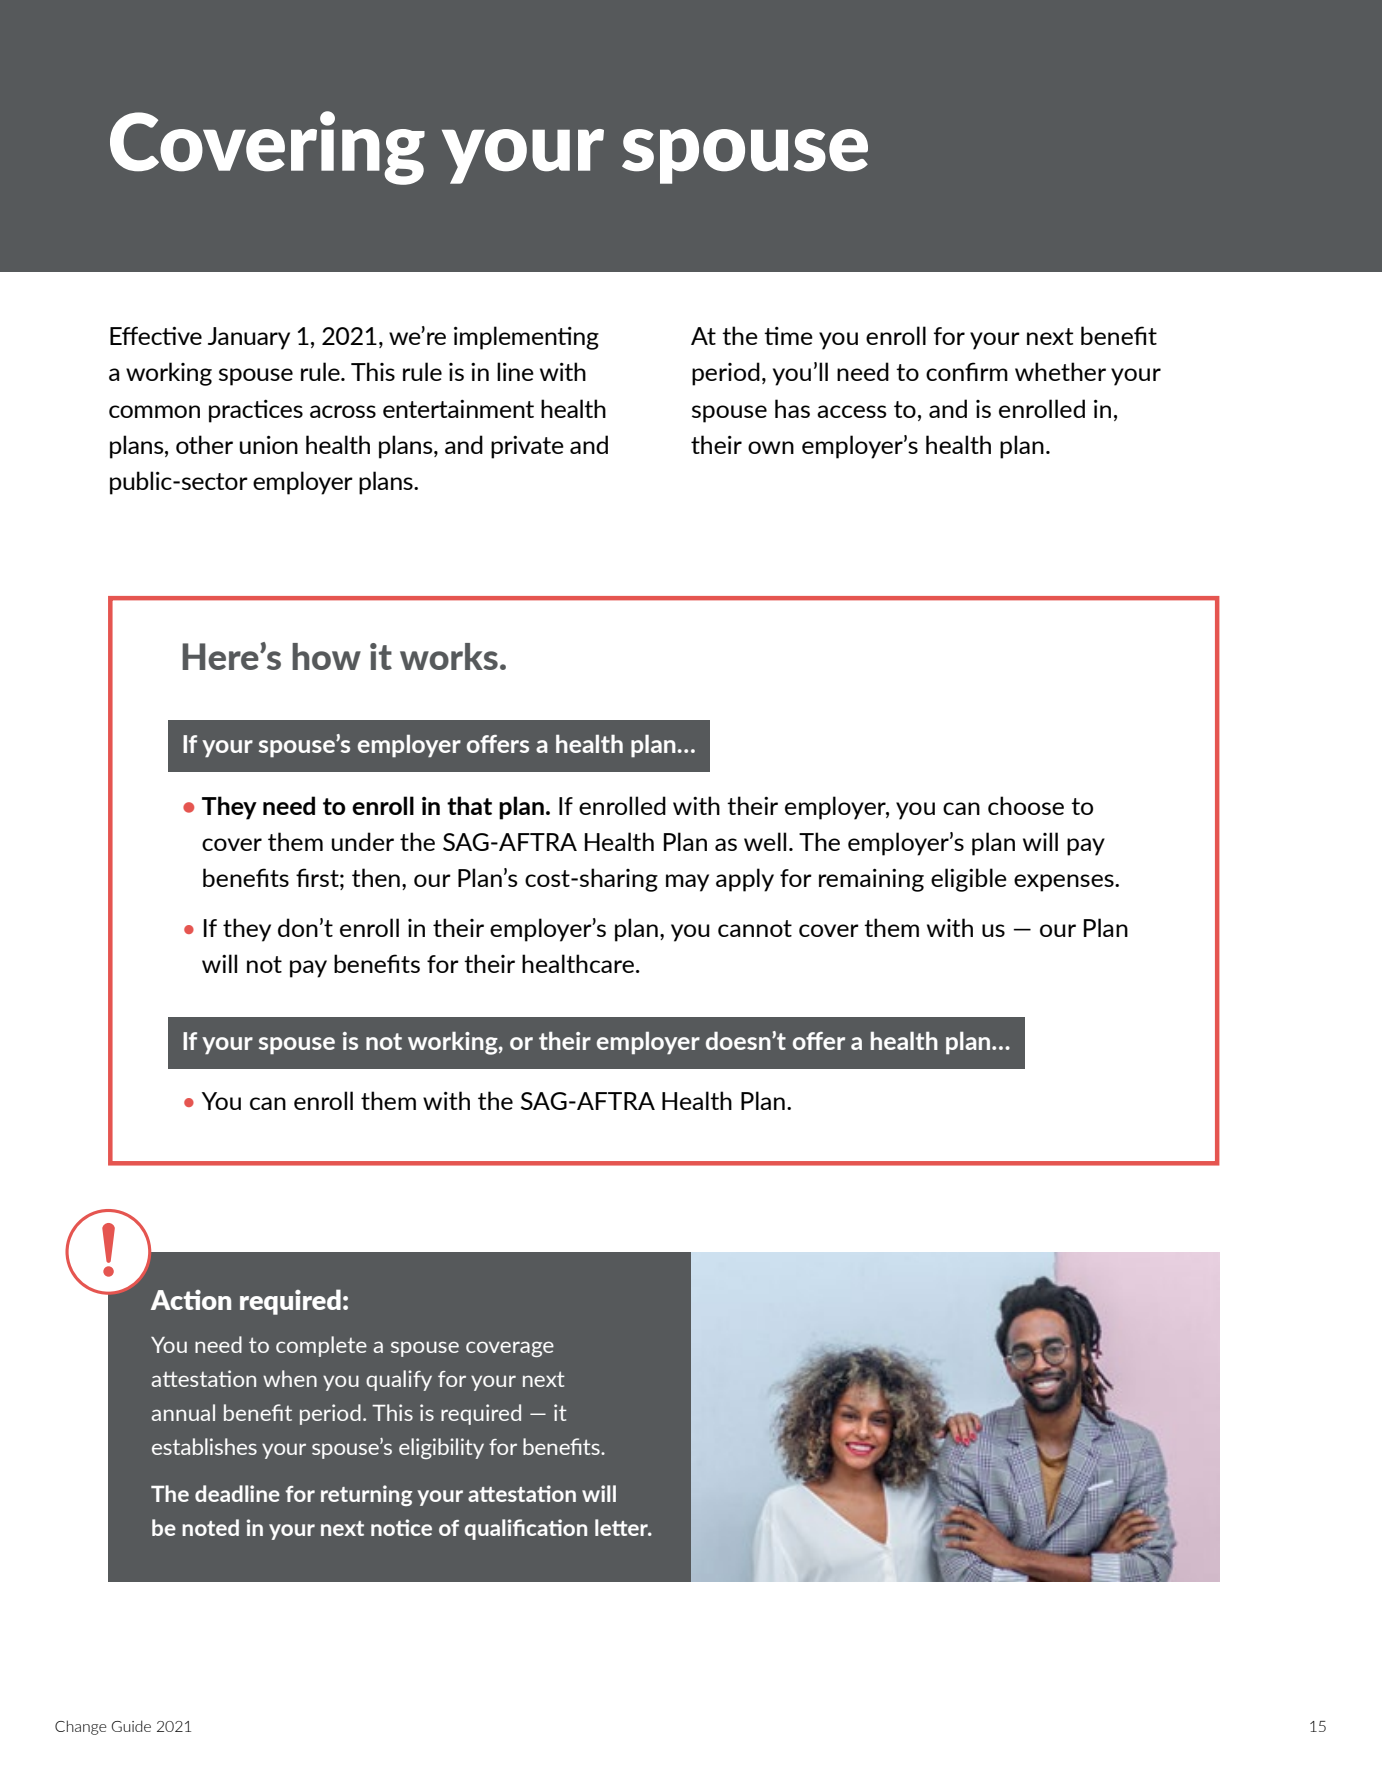 This screenshot has height=1789, width=1382. I want to click on common, so click(154, 411).
